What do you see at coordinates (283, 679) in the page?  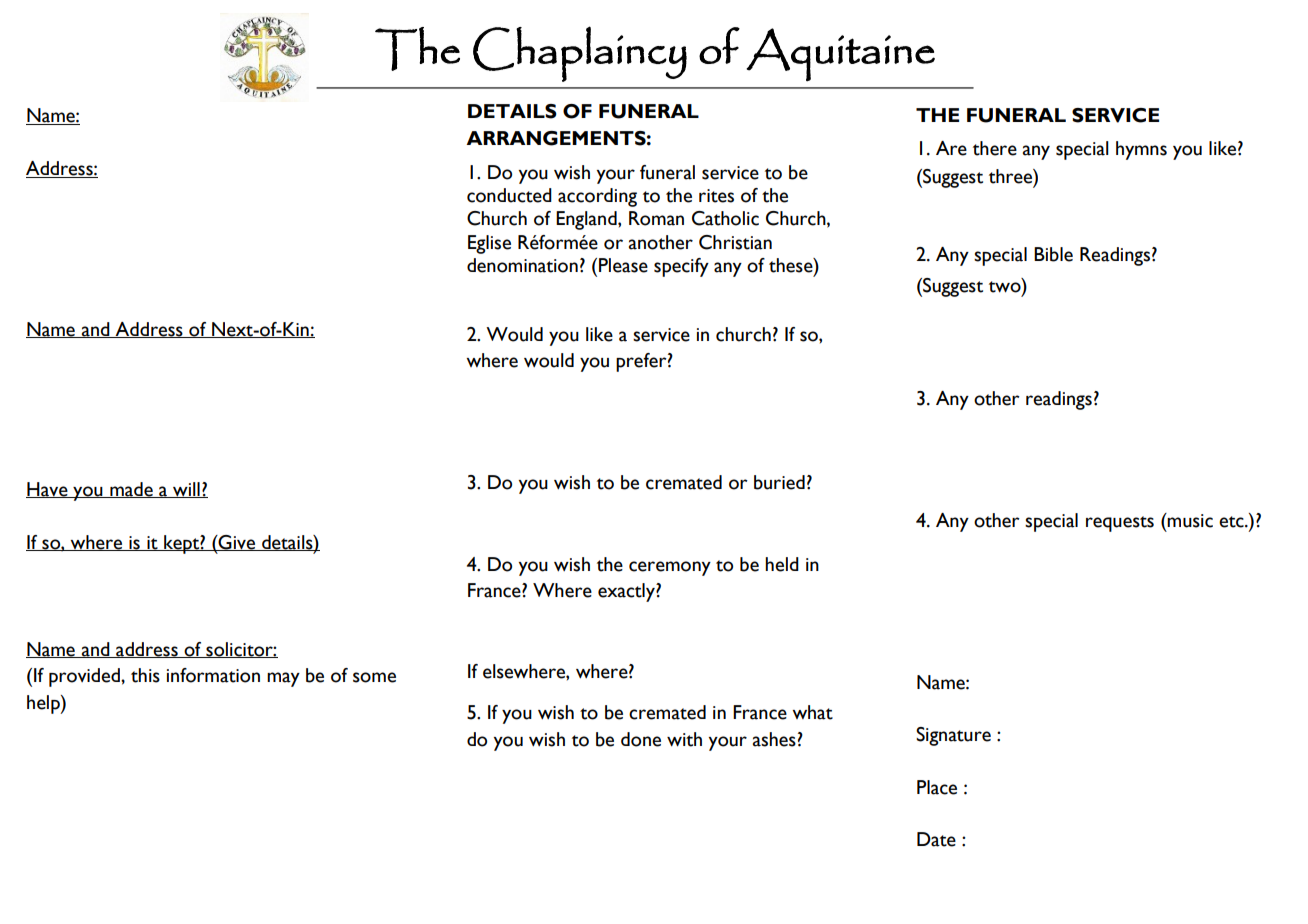 I see `may` at bounding box center [283, 679].
